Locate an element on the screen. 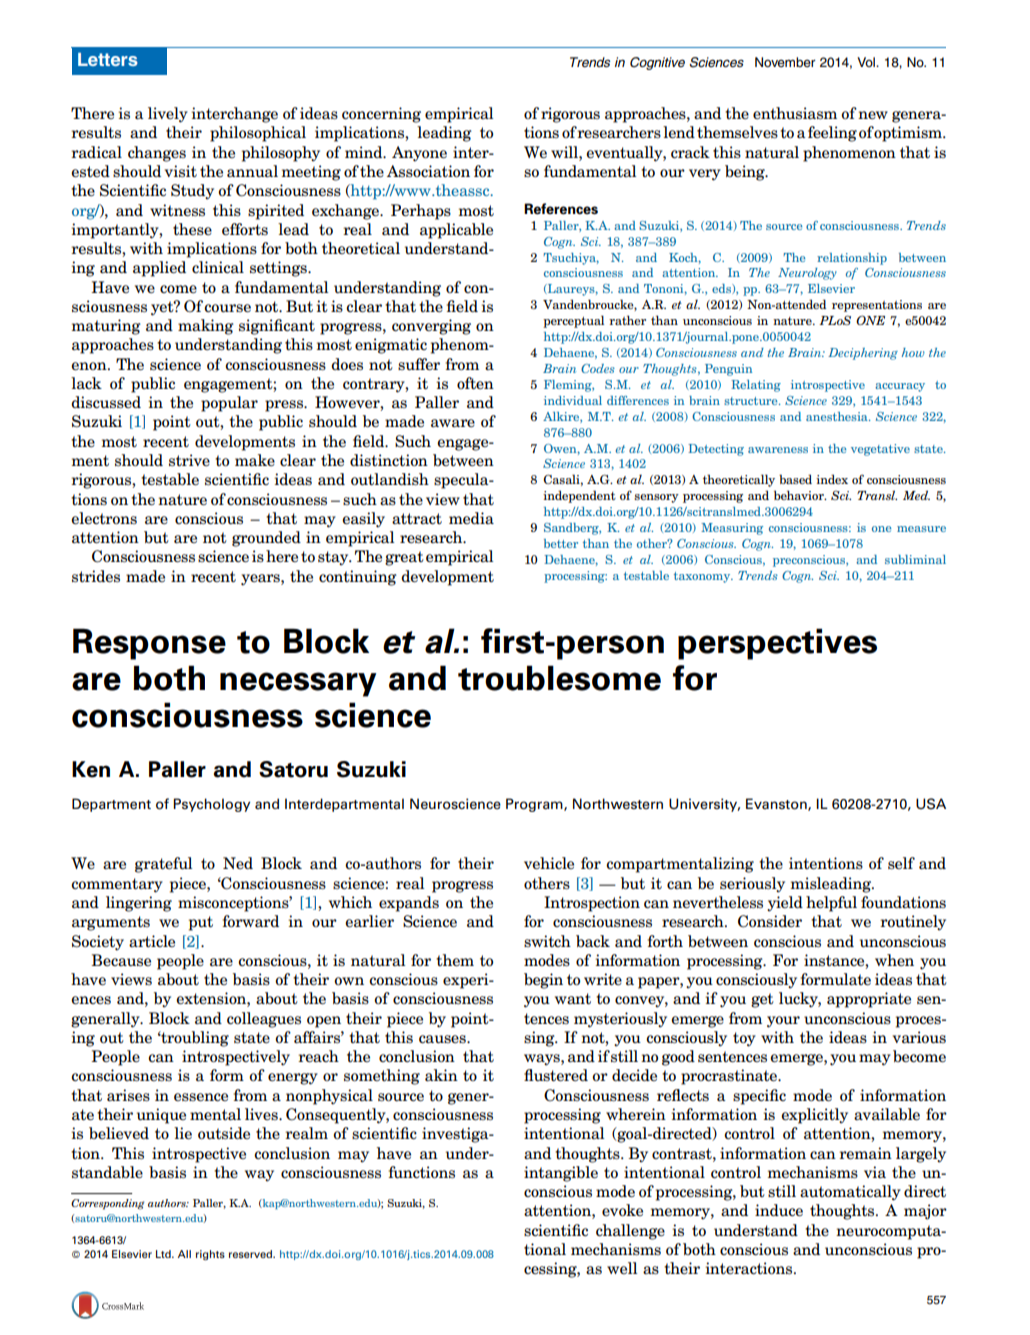 The width and height of the screenshot is (1030, 1335). lively is located at coordinates (168, 115).
